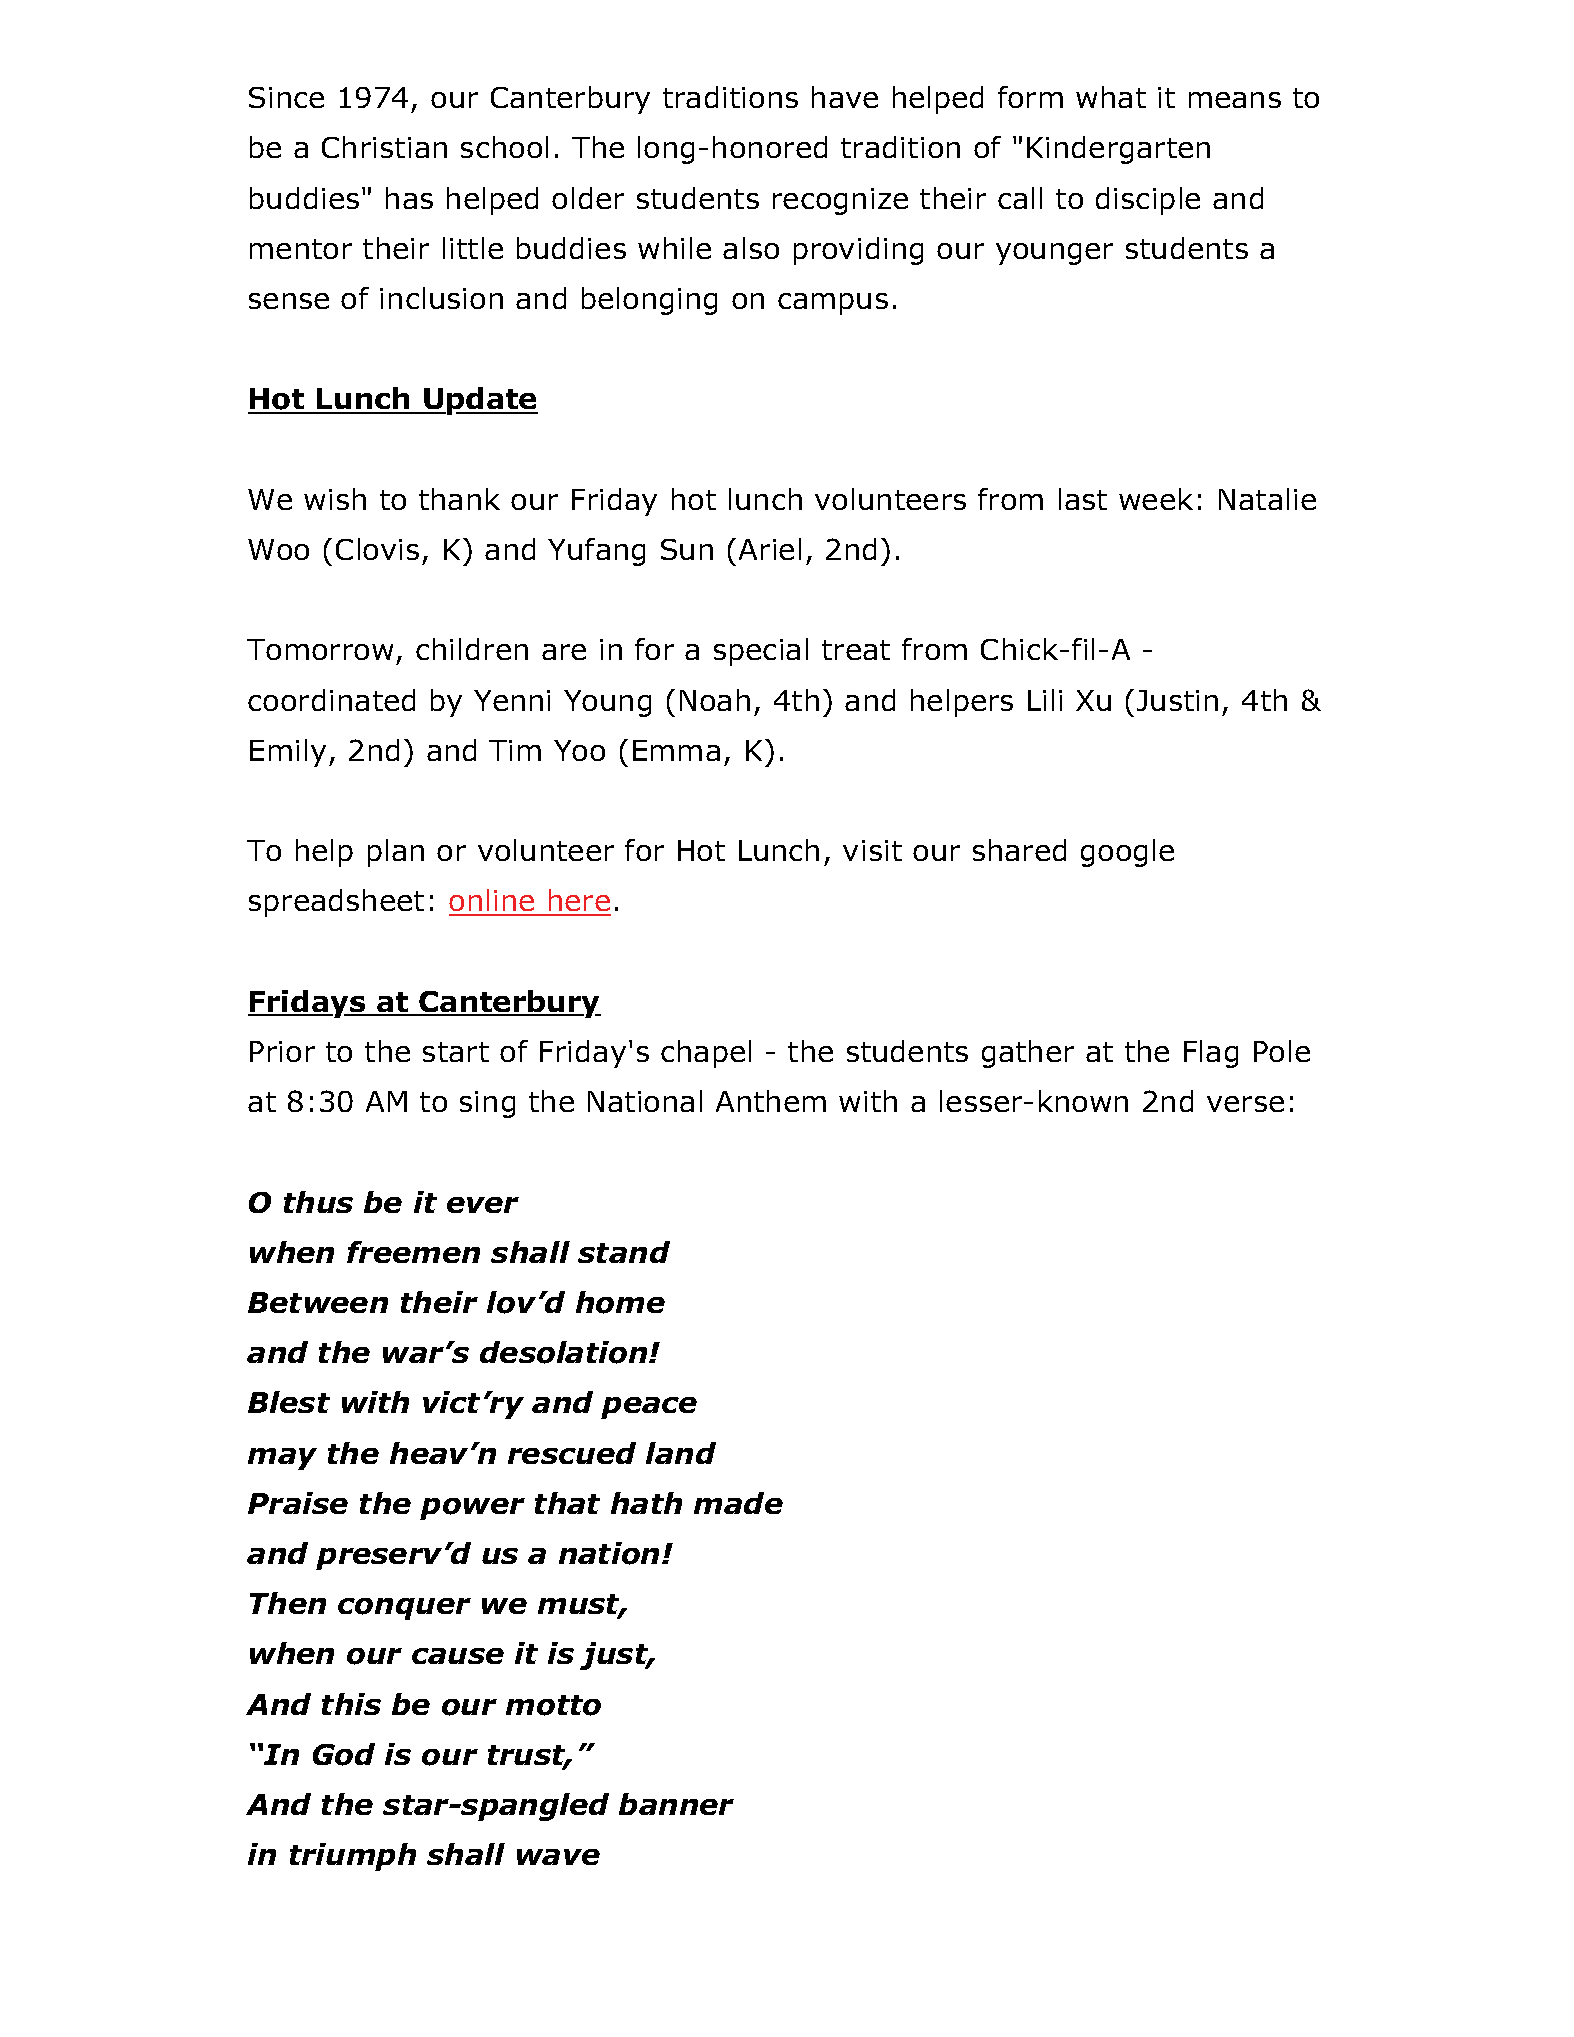 This screenshot has width=1574, height=2037. I want to click on verse, so click(1245, 1104).
